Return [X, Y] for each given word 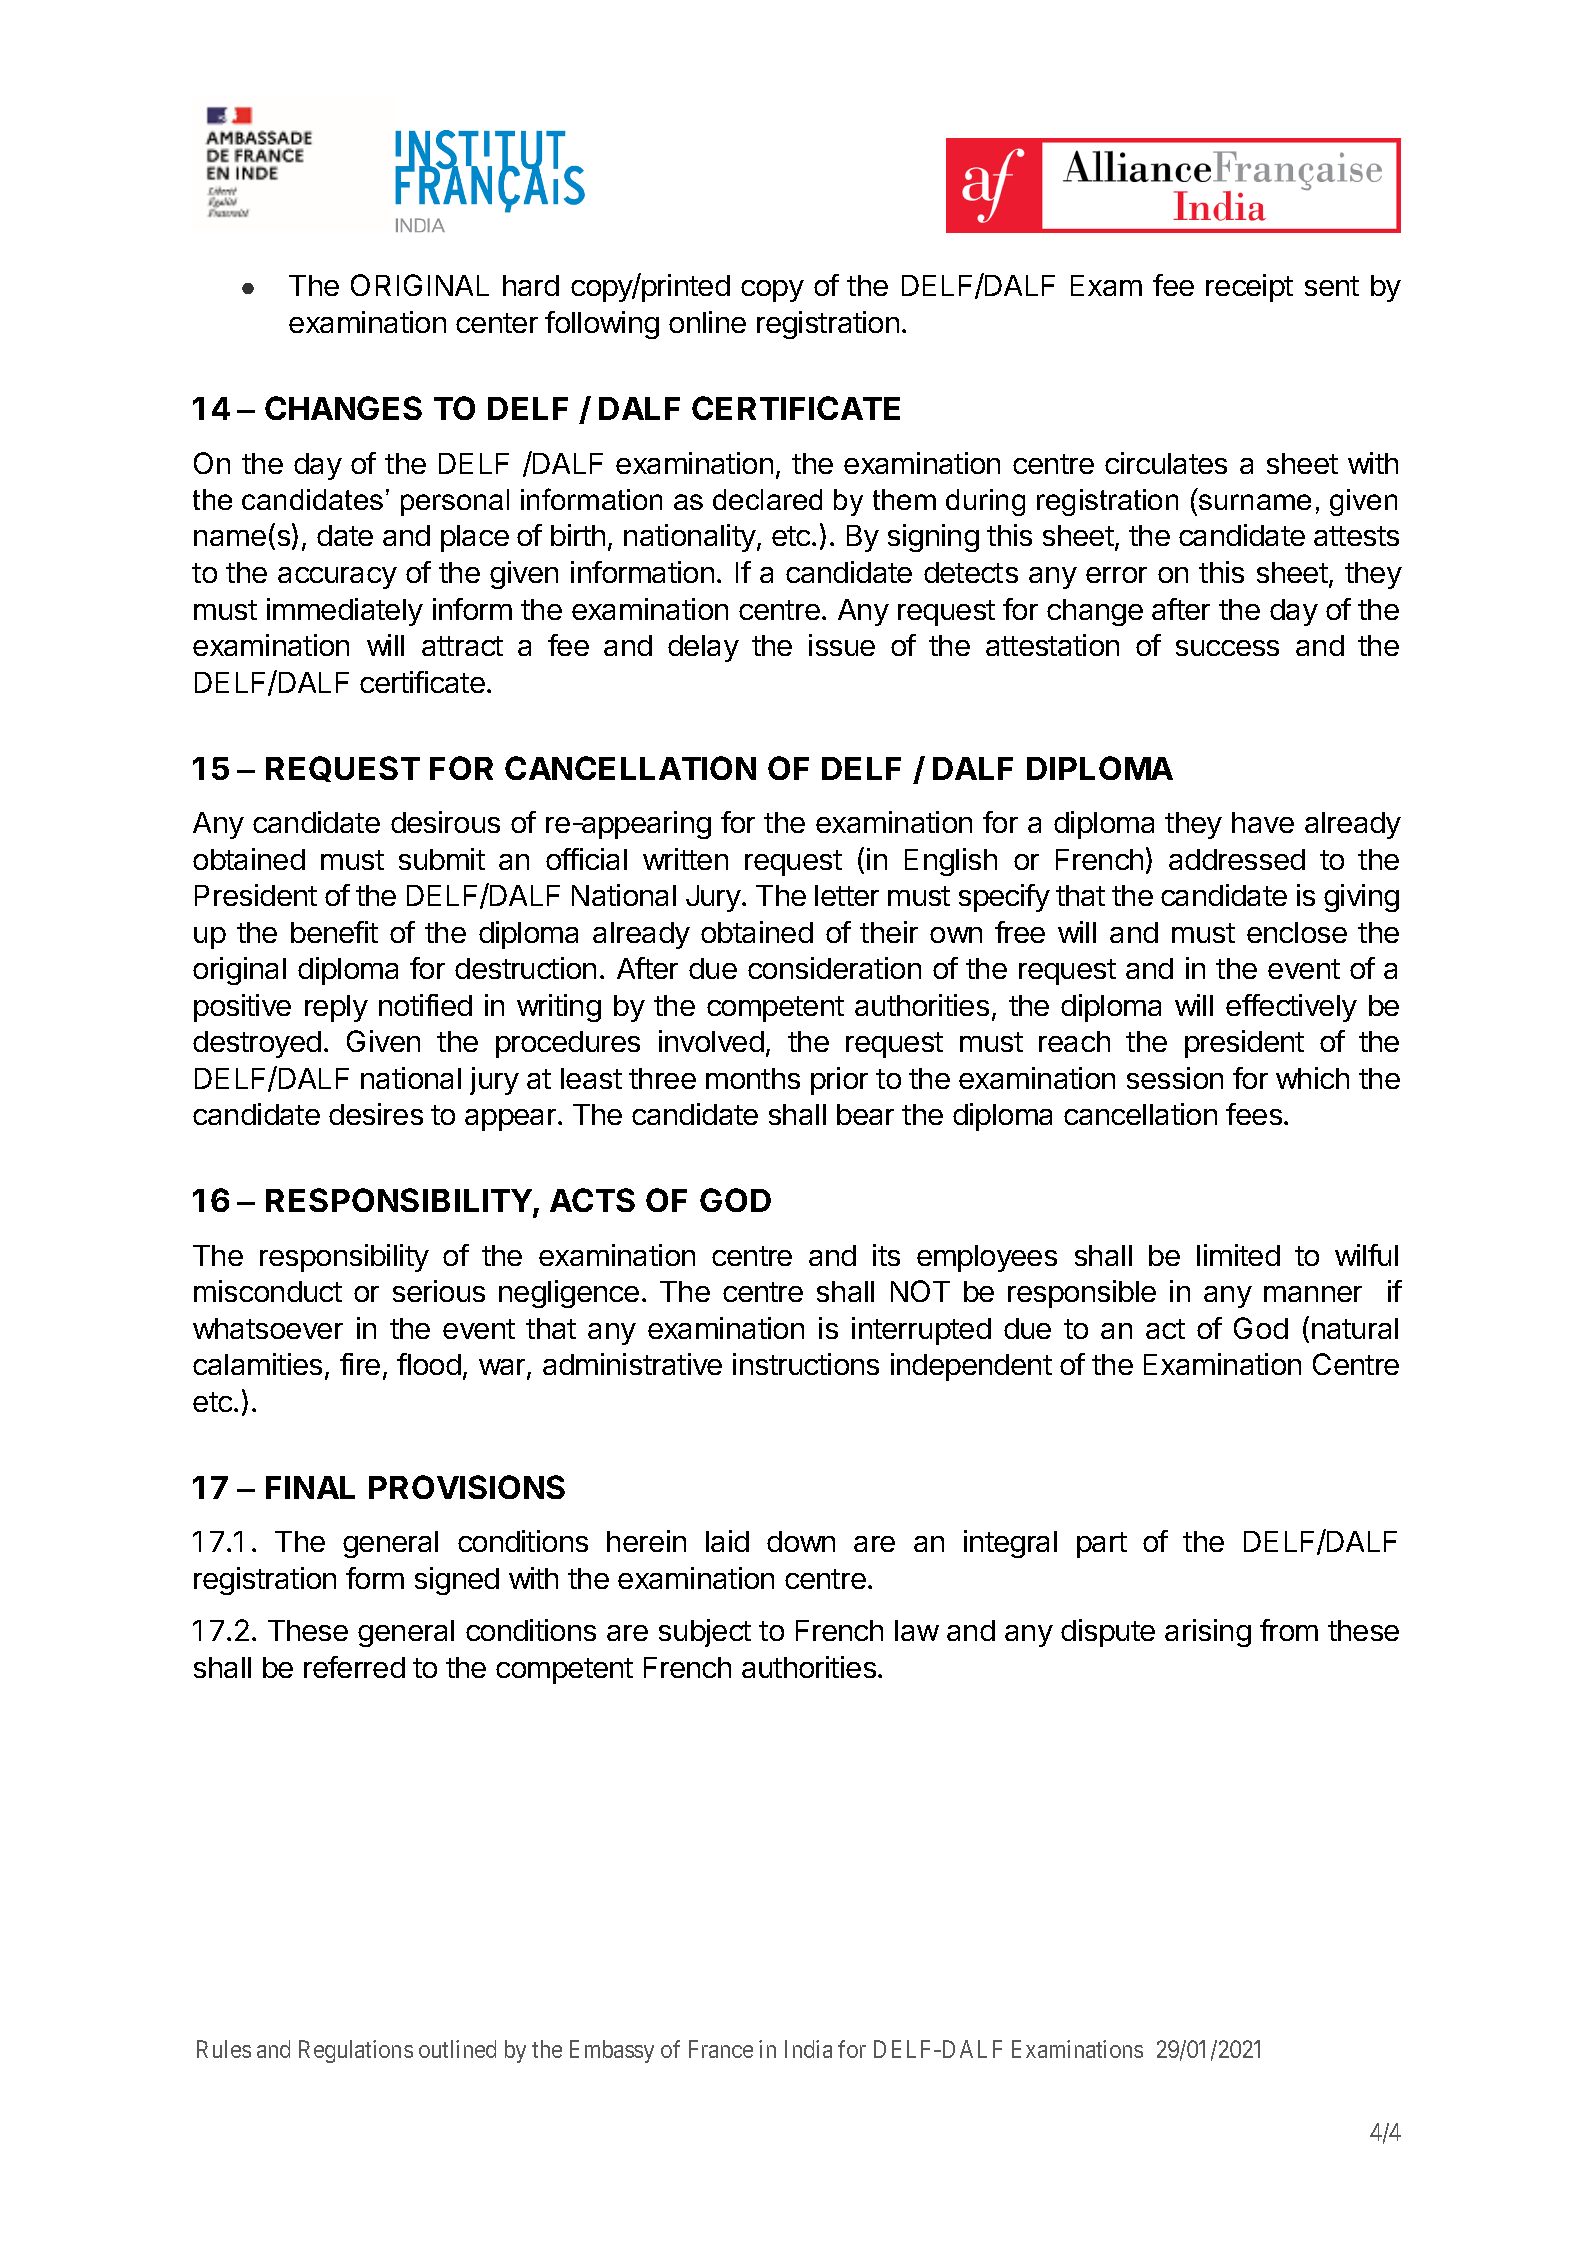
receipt [1249, 288]
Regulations [356, 2051]
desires [376, 1114]
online [707, 322]
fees [1254, 1114]
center [497, 323]
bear [865, 1114]
